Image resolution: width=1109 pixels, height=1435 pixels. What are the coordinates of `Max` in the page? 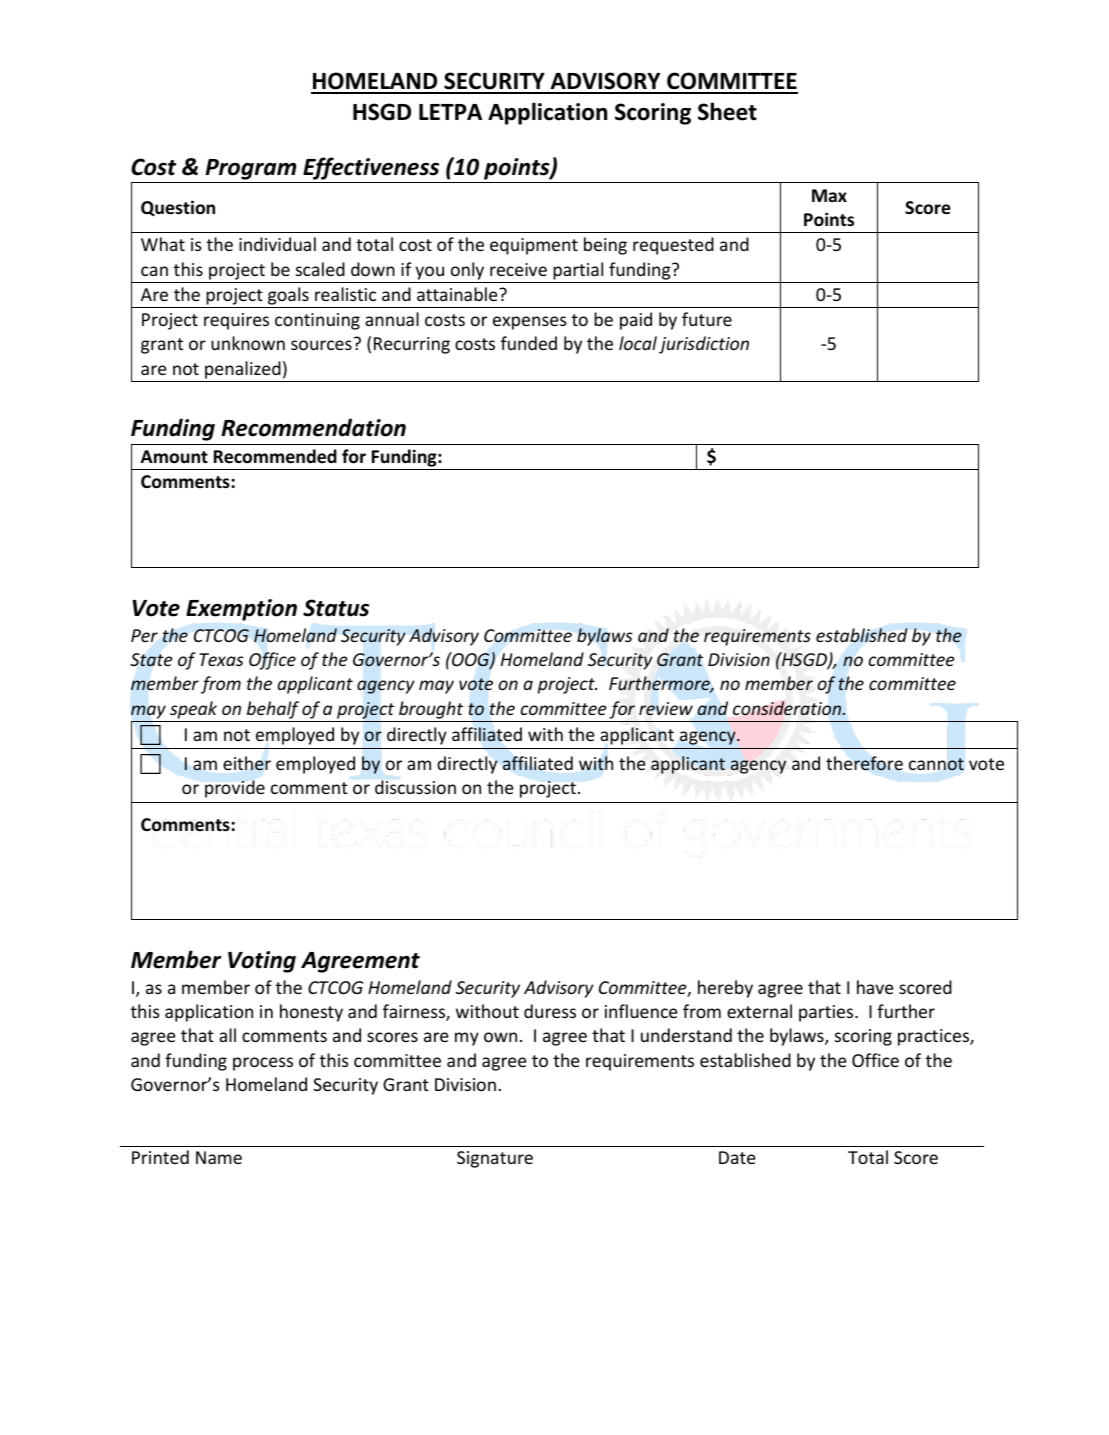 It's located at (829, 195).
